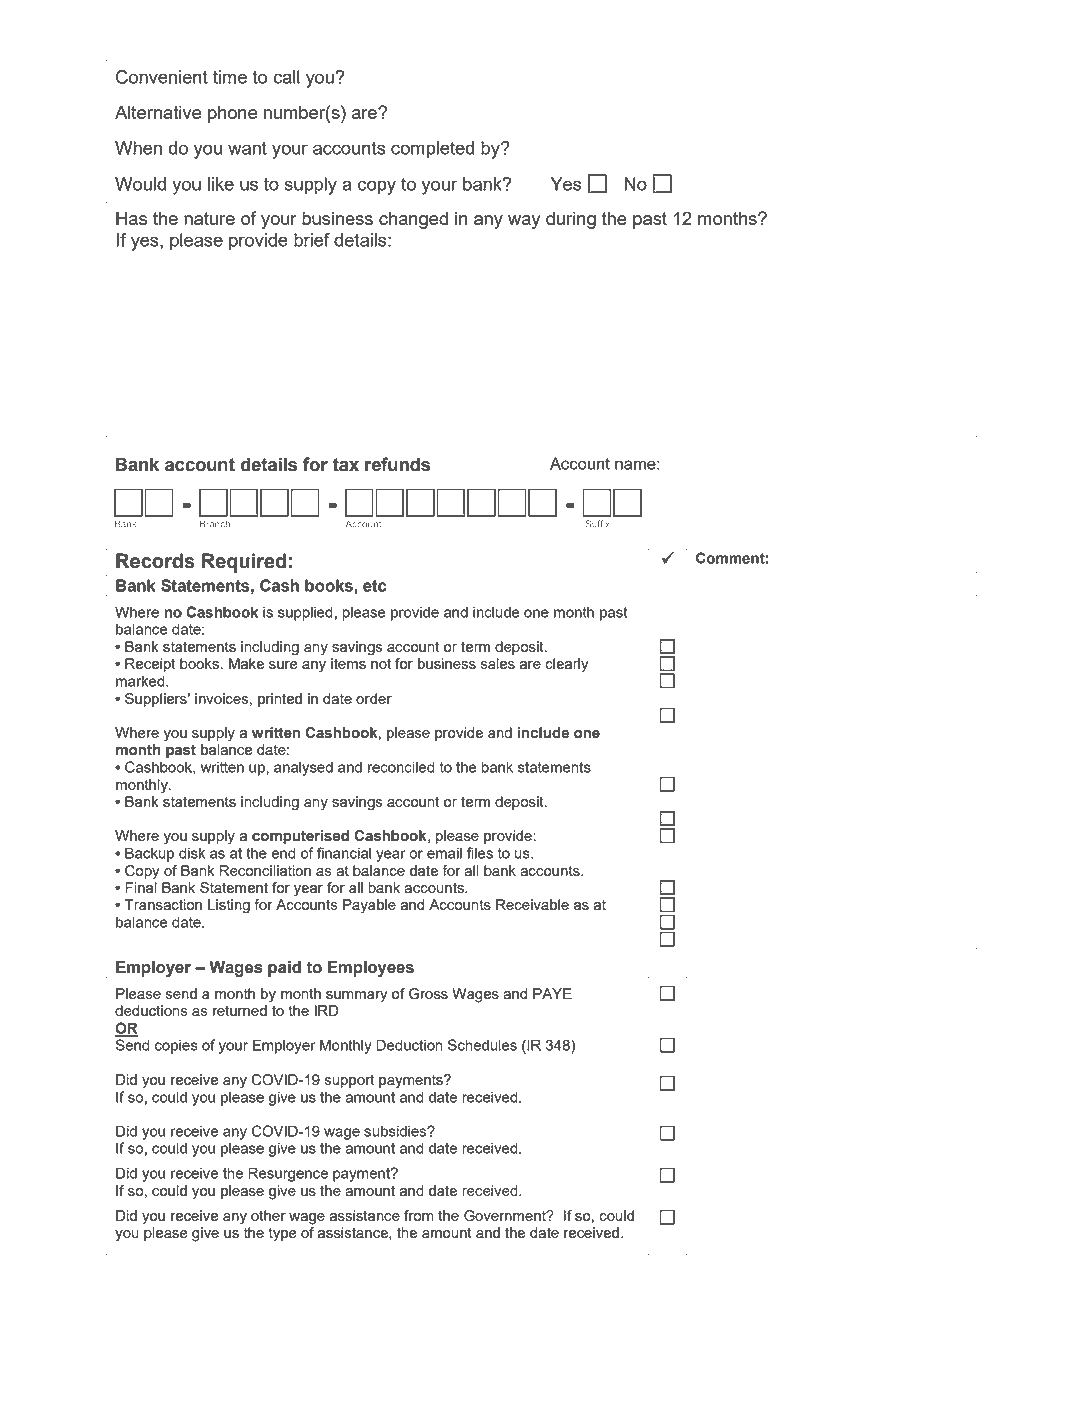  Describe the element at coordinates (571, 220) in the screenshot. I see `during` at that location.
